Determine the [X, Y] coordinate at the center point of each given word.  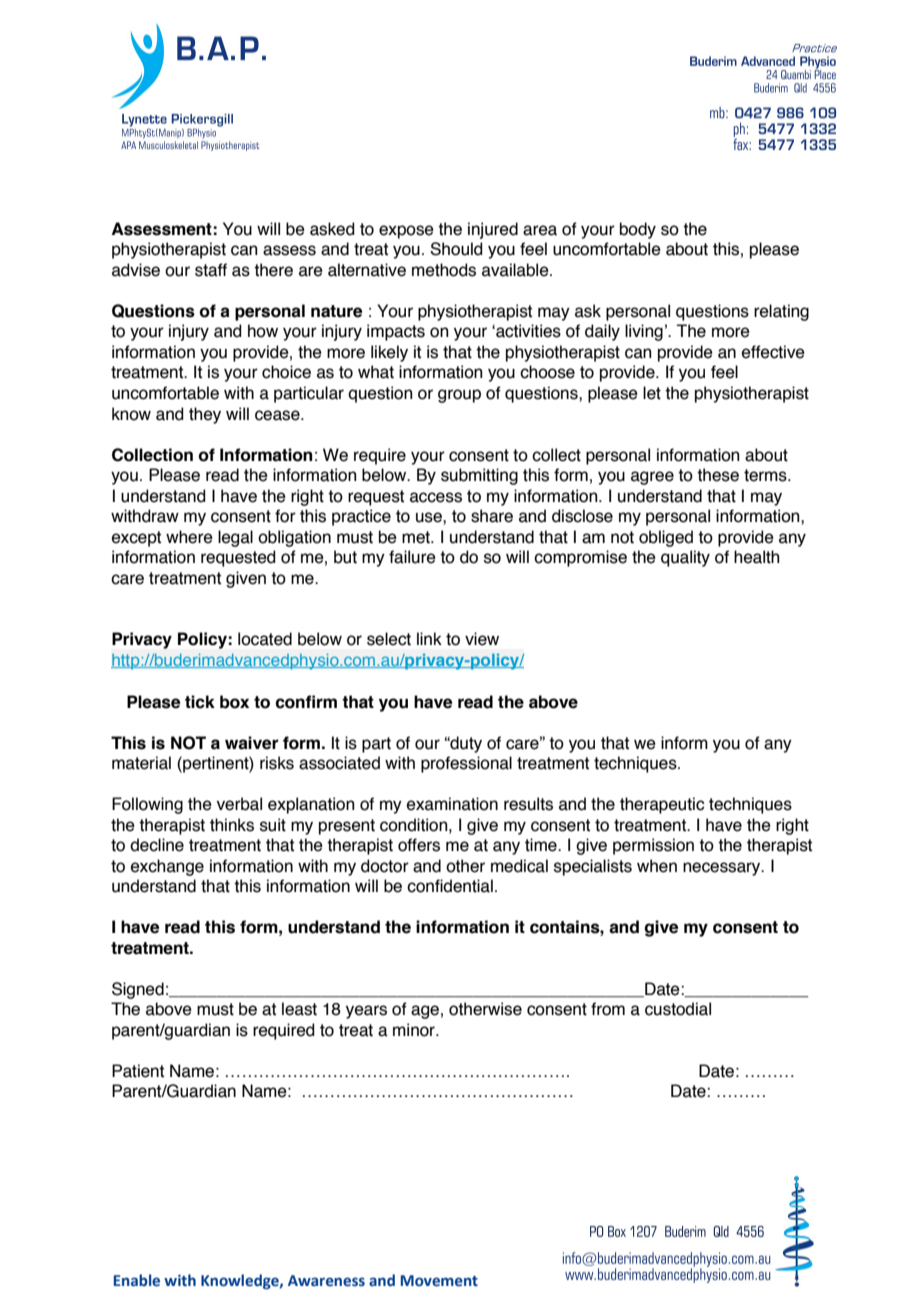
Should [456, 249]
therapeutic [662, 805]
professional [466, 764]
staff [211, 270]
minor [415, 1030]
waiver [251, 743]
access [436, 497]
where [189, 537]
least [299, 1009]
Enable [137, 1280]
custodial [678, 1009]
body [638, 230]
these [718, 475]
